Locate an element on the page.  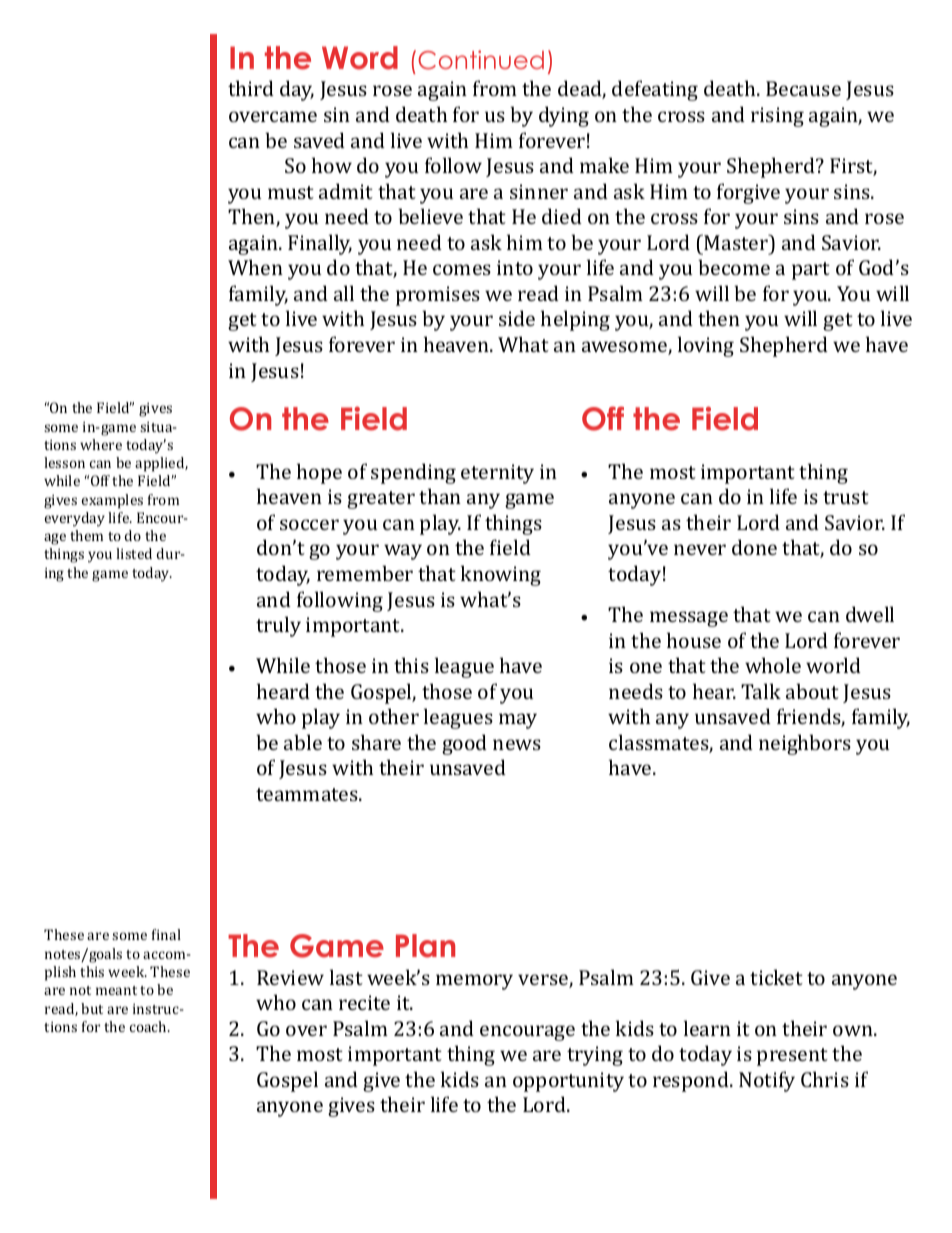
good is located at coordinates (464, 744).
